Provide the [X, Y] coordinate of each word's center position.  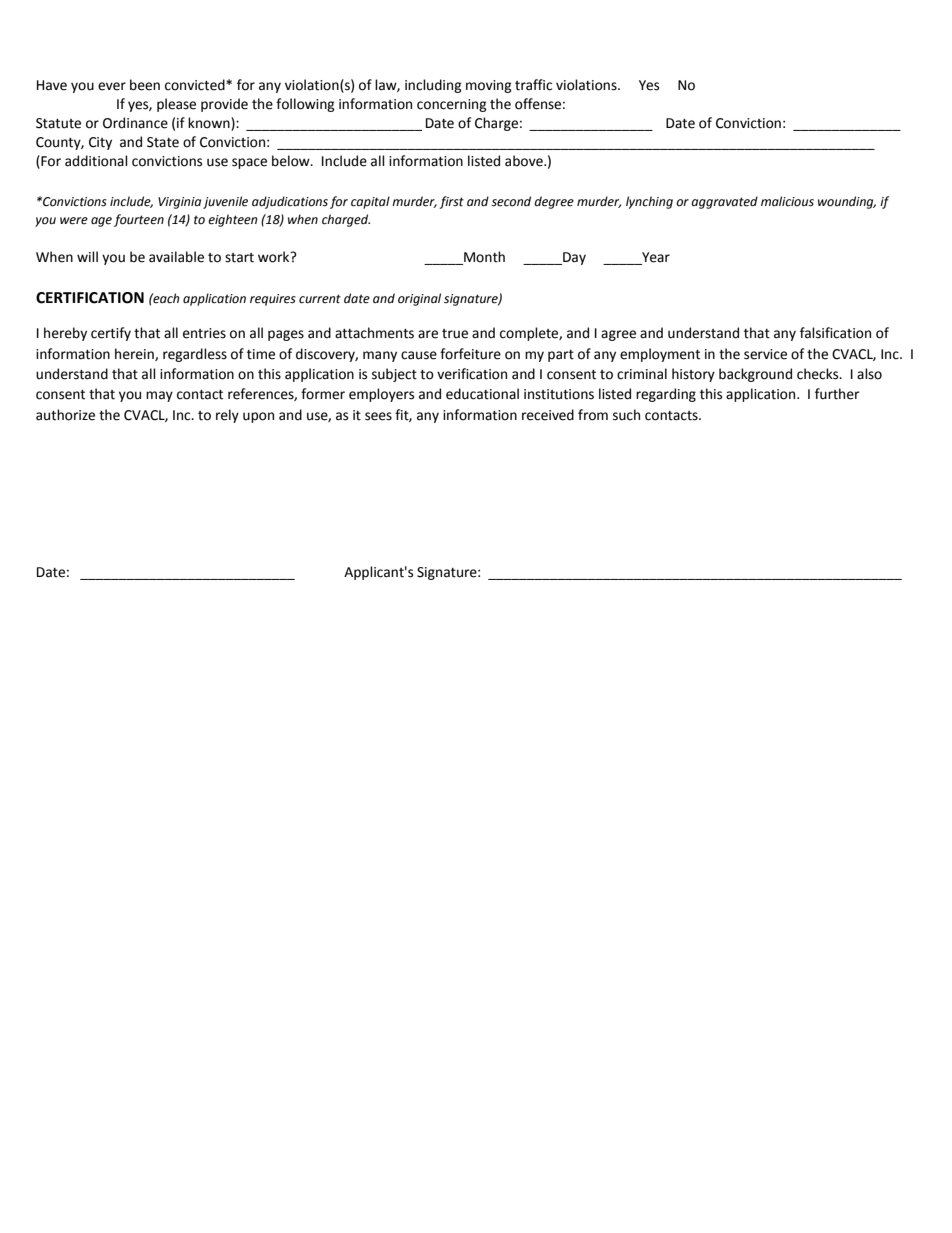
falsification [835, 333]
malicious [787, 201]
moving [489, 86]
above [525, 161]
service [765, 354]
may [159, 396]
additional [96, 161]
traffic [533, 85]
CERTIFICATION [90, 298]
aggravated [724, 202]
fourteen [139, 220]
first [451, 202]
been [145, 85]
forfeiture [470, 354]
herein [135, 354]
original [419, 299]
